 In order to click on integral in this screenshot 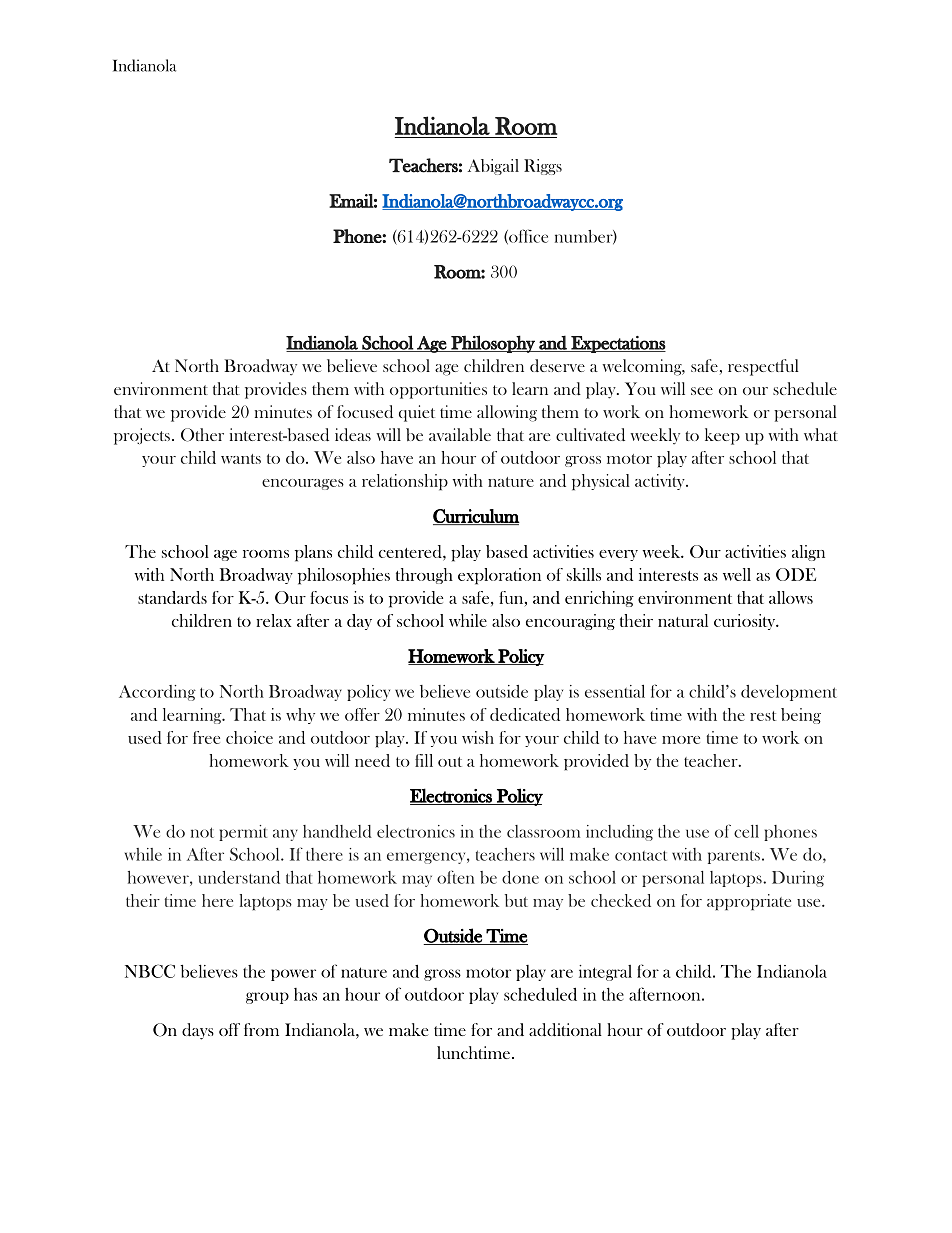, I will do `click(605, 973)`.
